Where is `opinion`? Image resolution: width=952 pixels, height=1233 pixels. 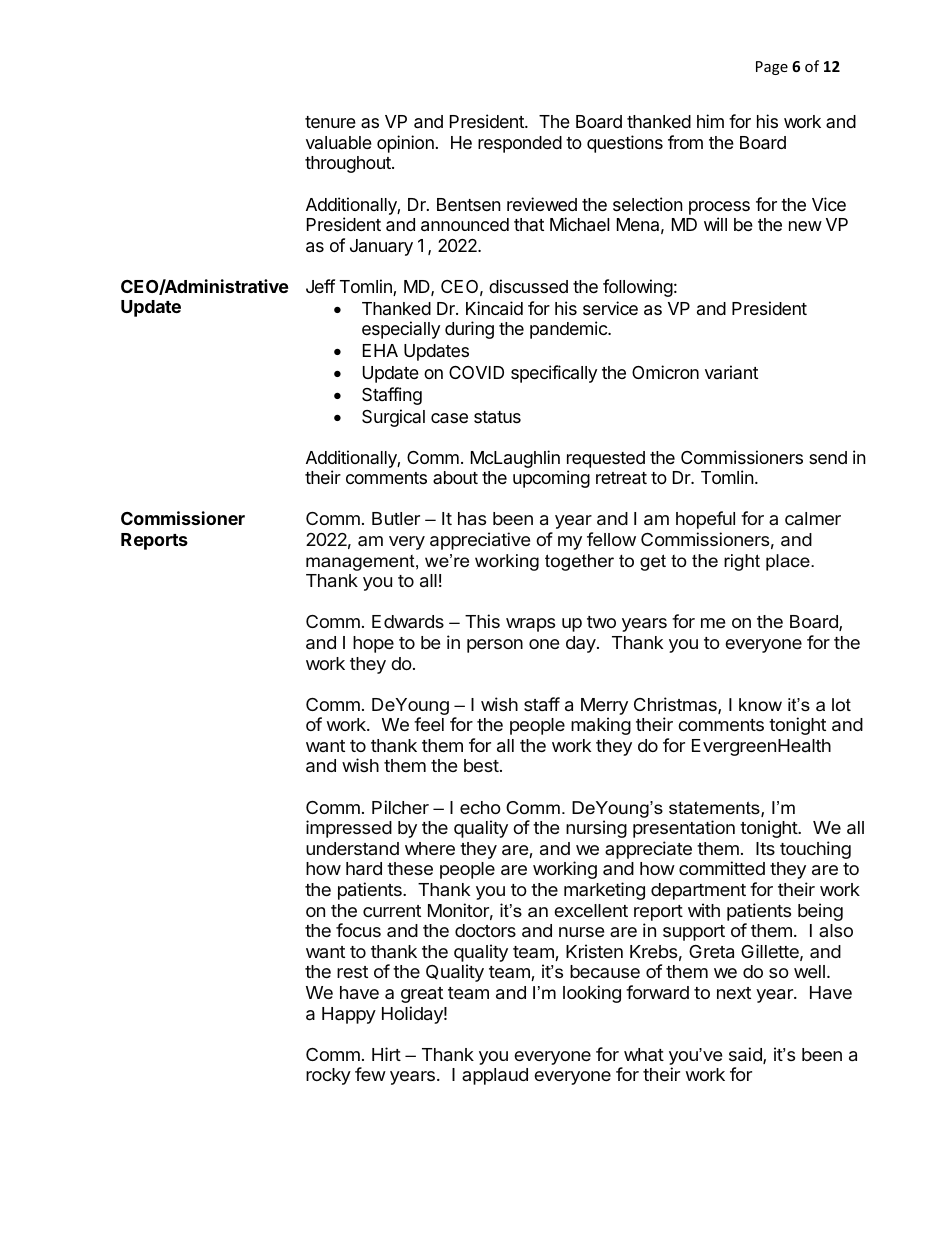 opinion is located at coordinates (405, 144).
